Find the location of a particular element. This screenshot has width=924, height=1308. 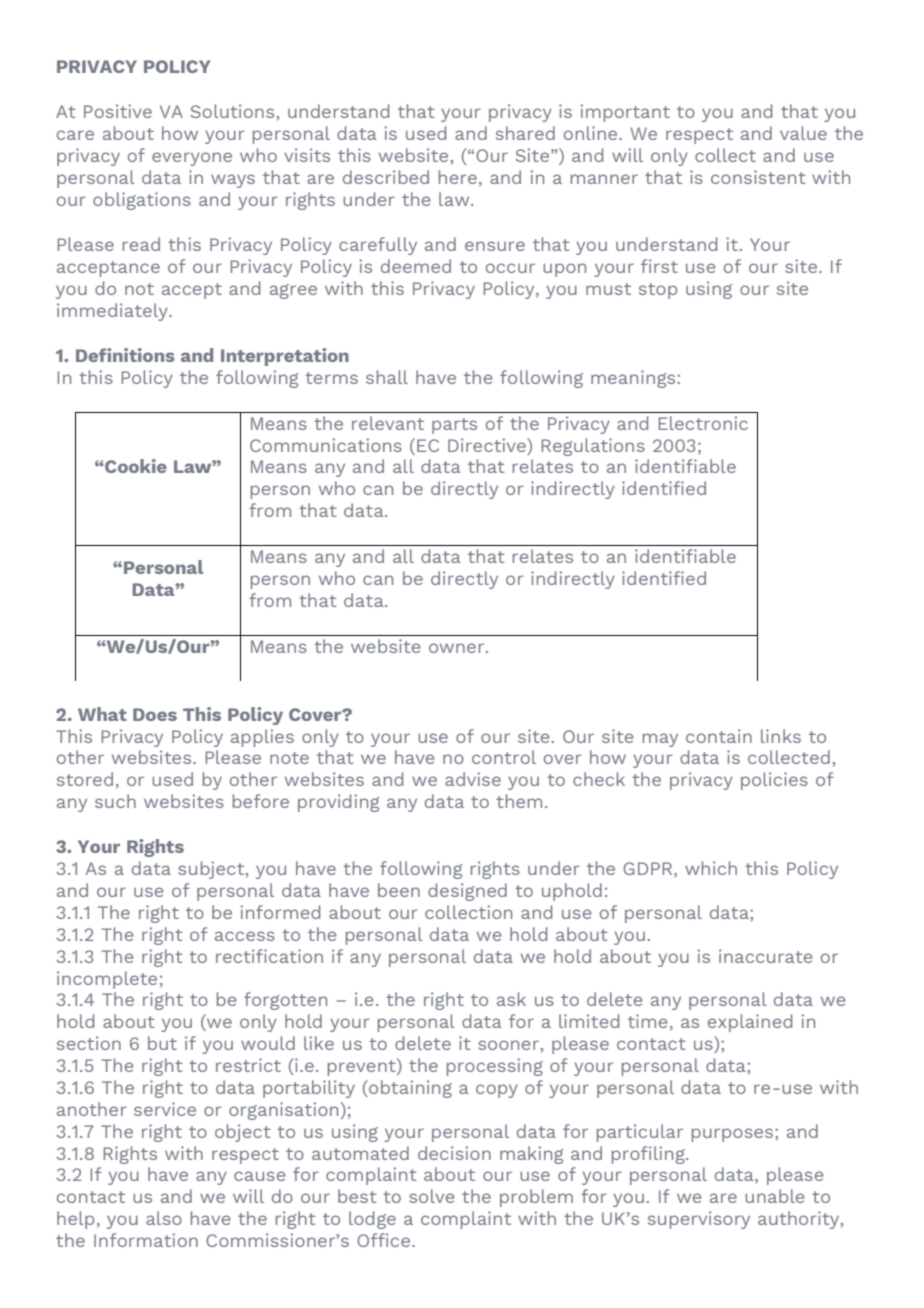

here is located at coordinates (458, 177).
